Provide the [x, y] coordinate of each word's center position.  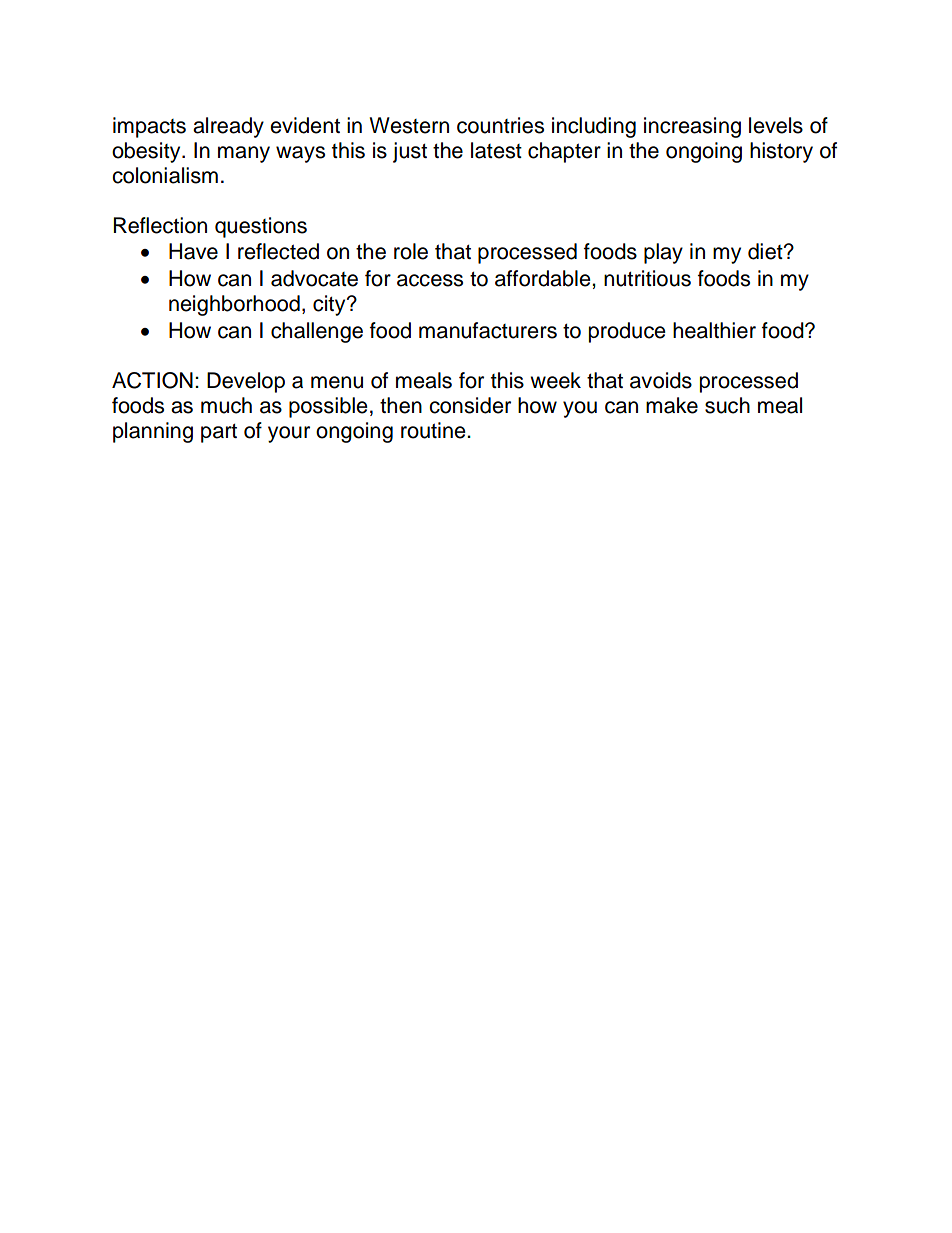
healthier [714, 330]
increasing [692, 127]
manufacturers [488, 330]
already [228, 127]
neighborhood [234, 305]
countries [500, 125]
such [727, 405]
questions [261, 227]
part [219, 433]
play [663, 253]
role [411, 251]
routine [434, 430]
